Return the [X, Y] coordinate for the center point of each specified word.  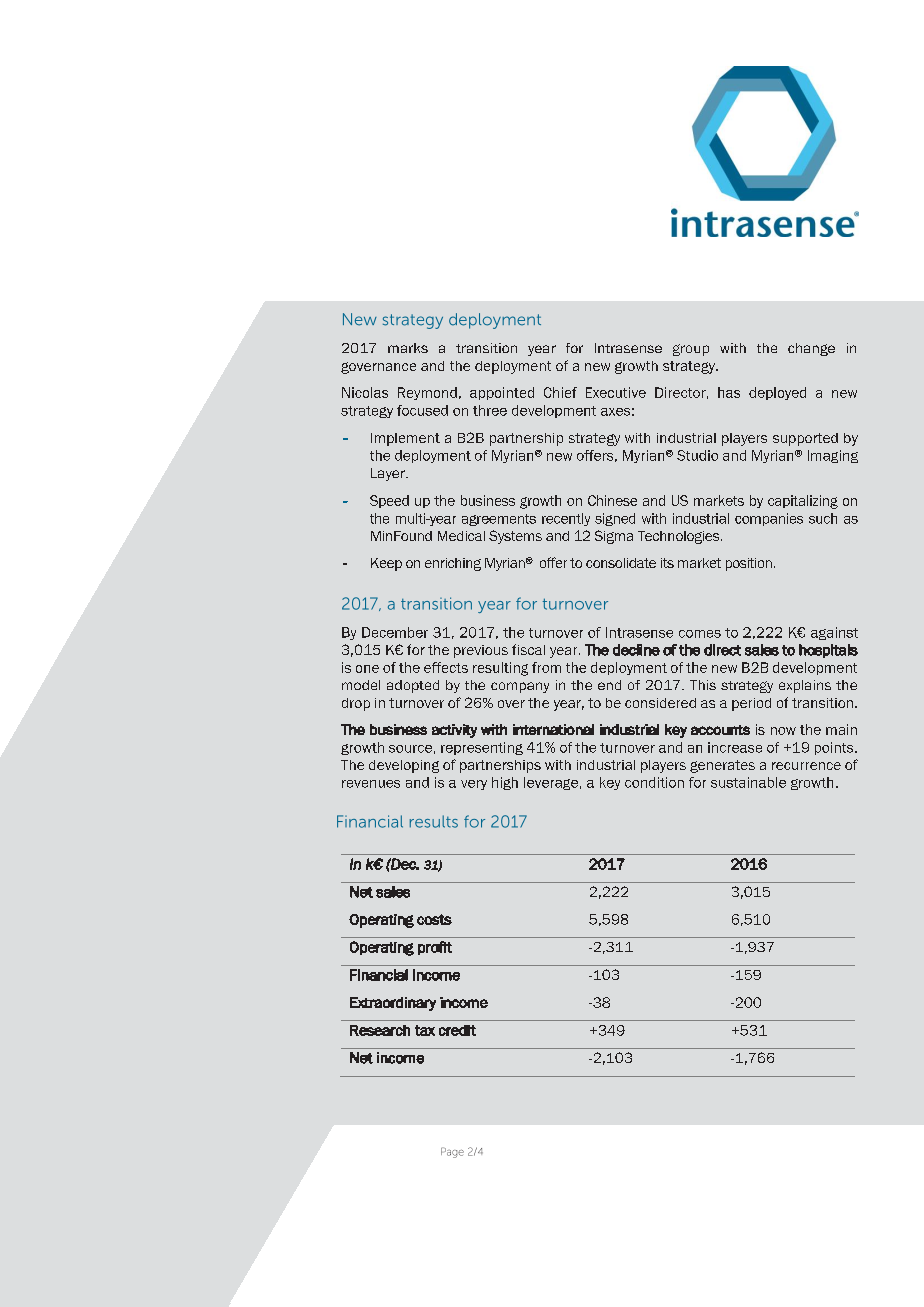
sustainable [748, 782]
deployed [777, 393]
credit [457, 1030]
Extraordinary [393, 1004]
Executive [616, 392]
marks [408, 348]
